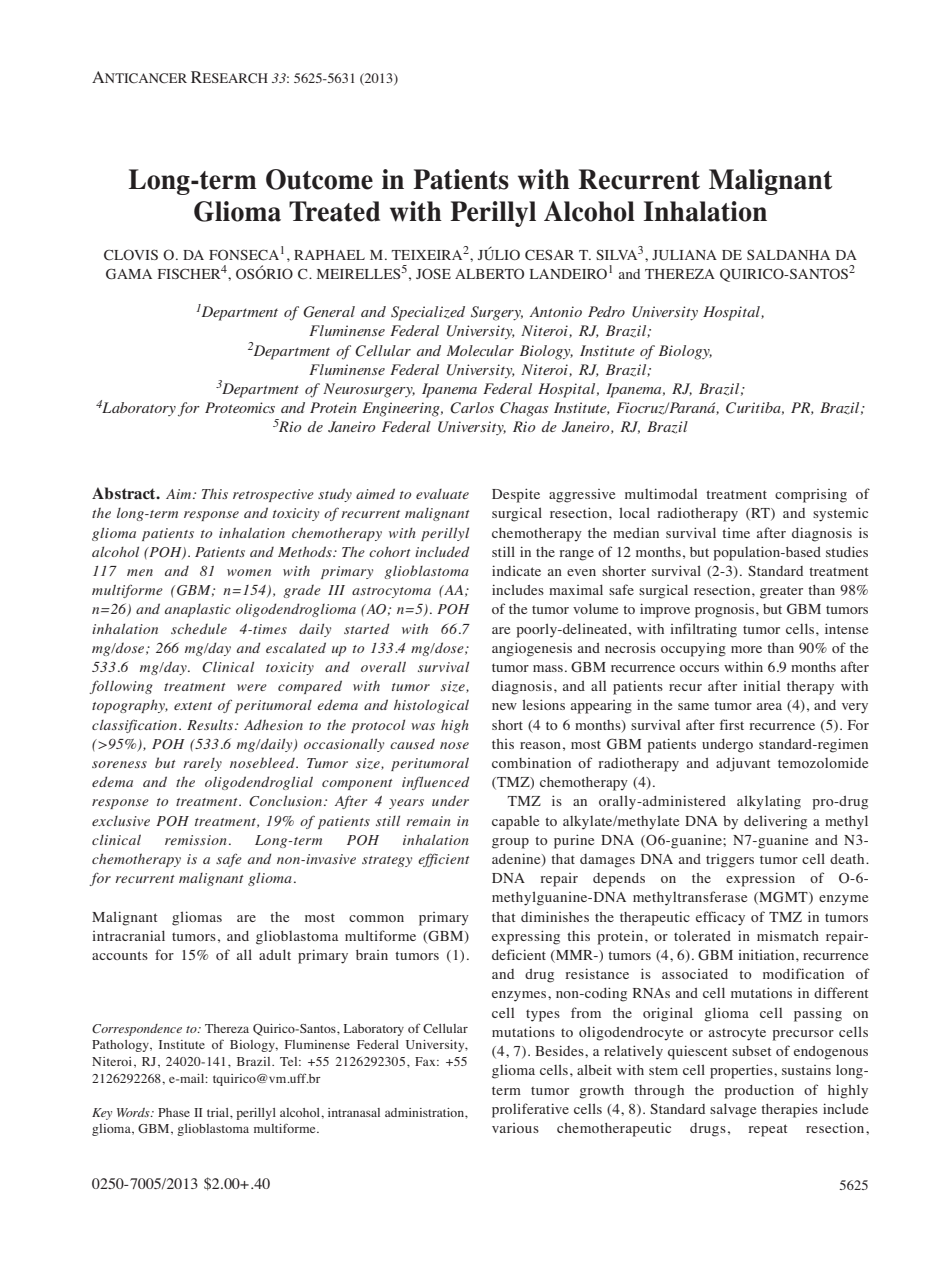 The image size is (952, 1270). Describe the element at coordinates (240, 407) in the screenshot. I see `Proteomics` at that location.
